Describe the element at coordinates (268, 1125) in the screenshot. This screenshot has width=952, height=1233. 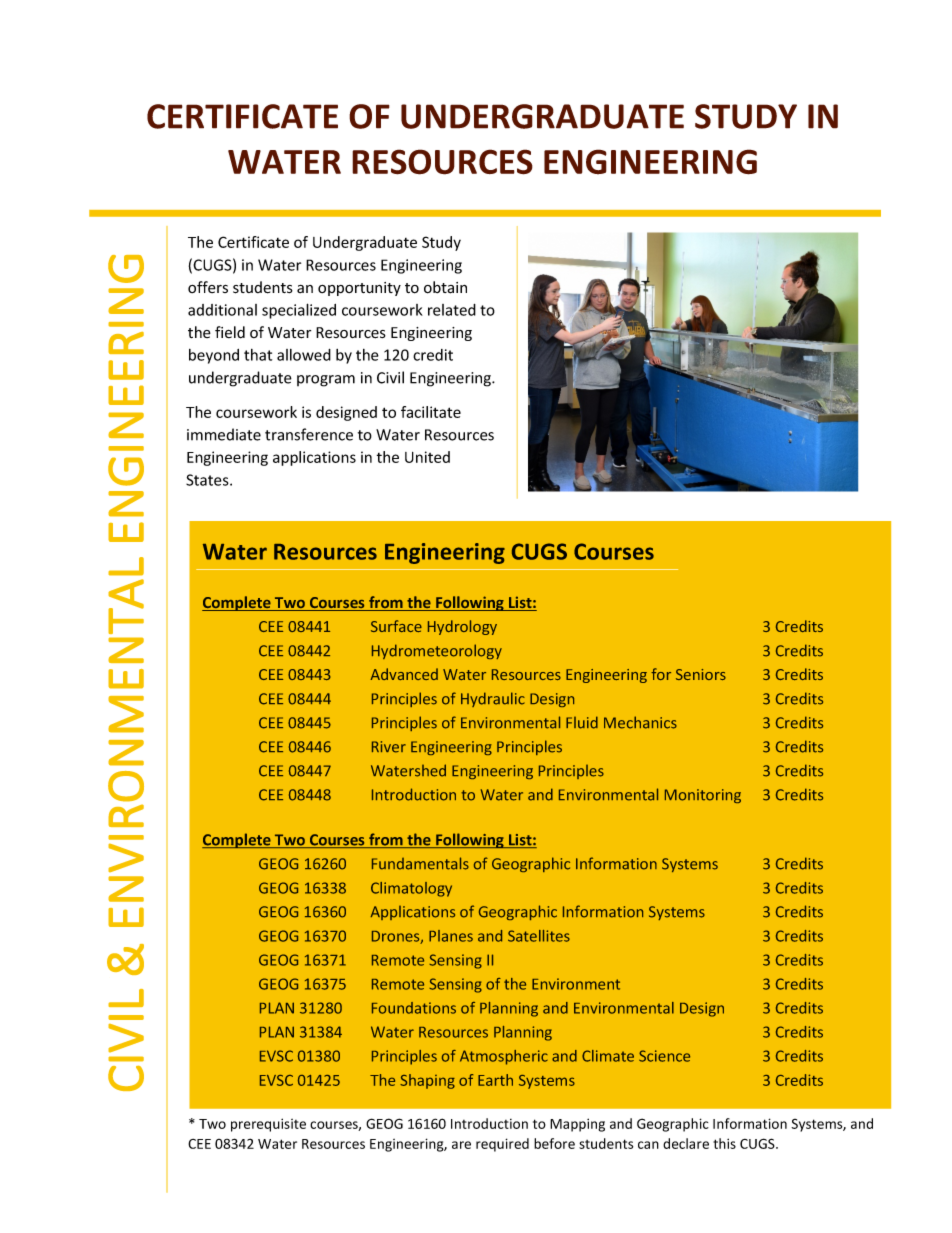
I see `prerequisite` at that location.
